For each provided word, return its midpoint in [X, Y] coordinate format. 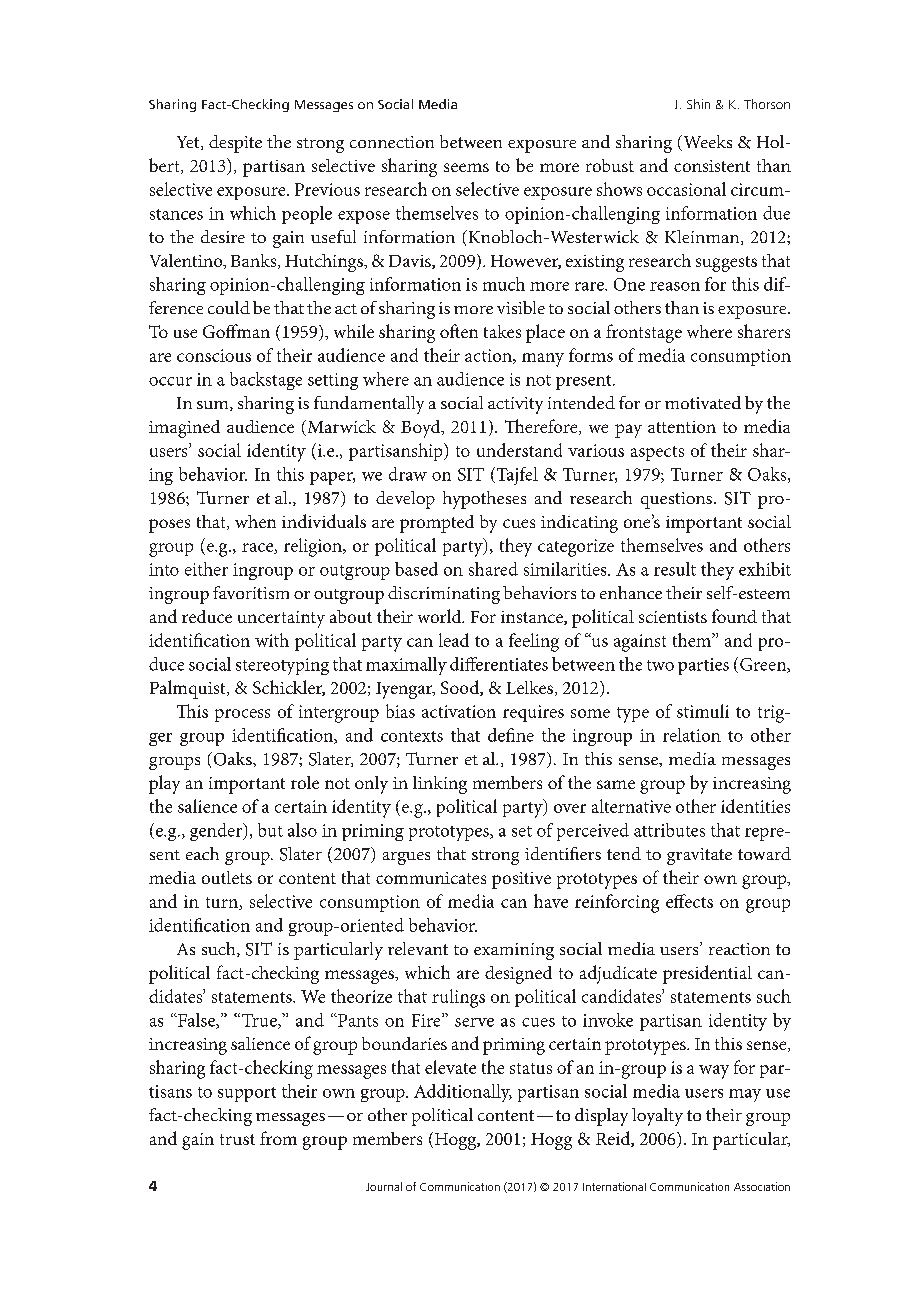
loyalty [657, 1117]
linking [440, 785]
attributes [669, 830]
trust [237, 1139]
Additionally [463, 1093]
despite [235, 144]
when [255, 521]
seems [466, 167]
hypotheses [484, 500]
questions [678, 500]
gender [217, 832]
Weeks [706, 143]
